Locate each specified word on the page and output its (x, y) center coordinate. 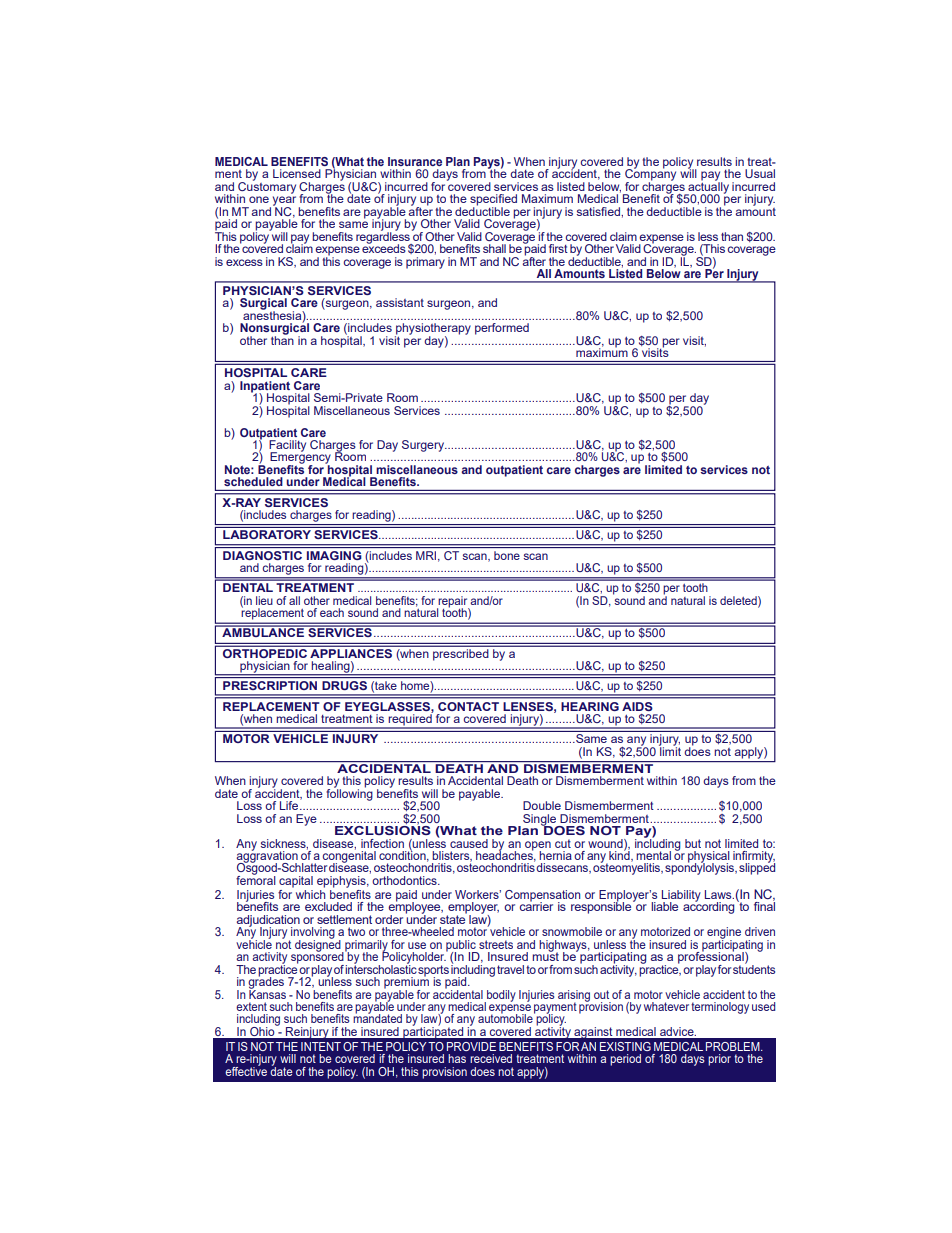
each (332, 612)
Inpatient (265, 388)
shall (494, 248)
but (693, 843)
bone (507, 555)
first (558, 248)
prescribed (461, 653)
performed (502, 329)
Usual (760, 173)
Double (542, 805)
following (349, 793)
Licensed (297, 173)
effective (246, 1070)
